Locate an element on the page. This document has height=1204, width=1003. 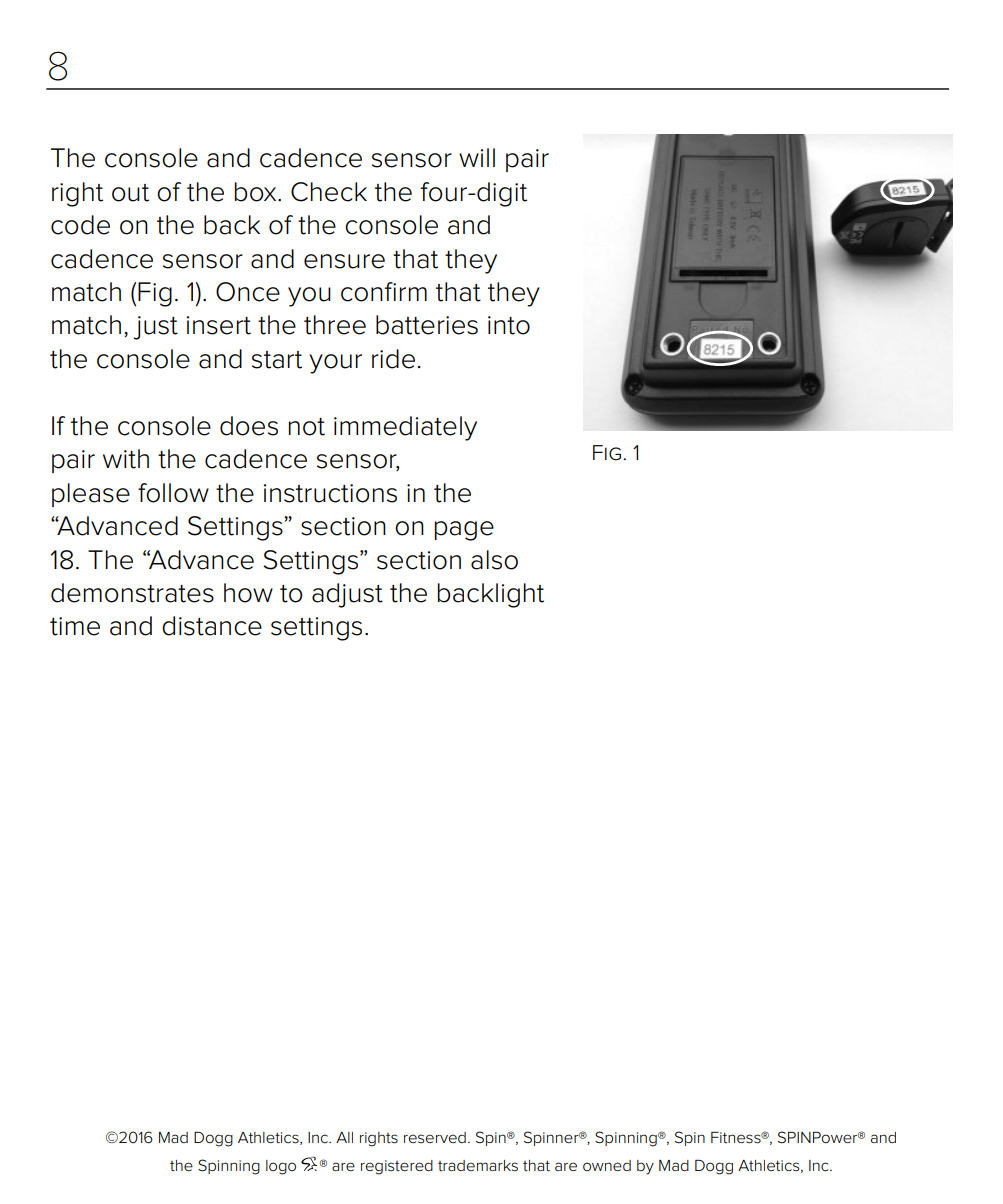
will is located at coordinates (477, 157).
